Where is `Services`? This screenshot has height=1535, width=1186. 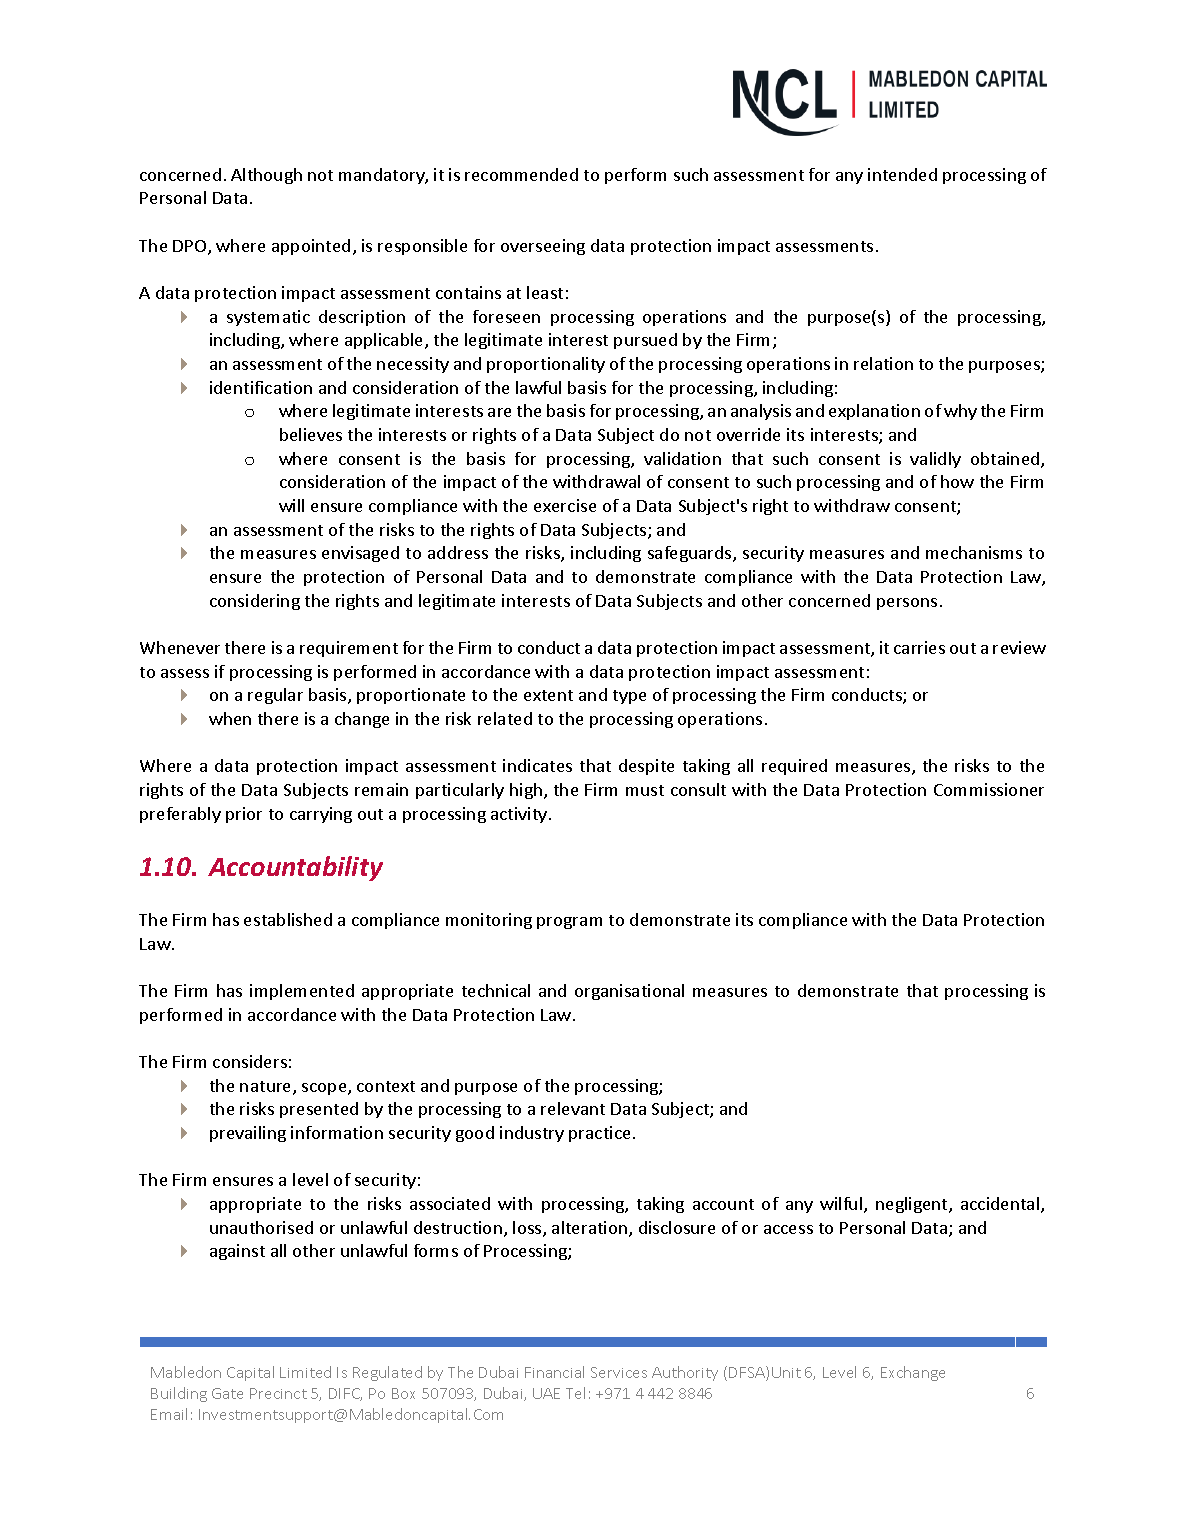 Services is located at coordinates (619, 1372).
